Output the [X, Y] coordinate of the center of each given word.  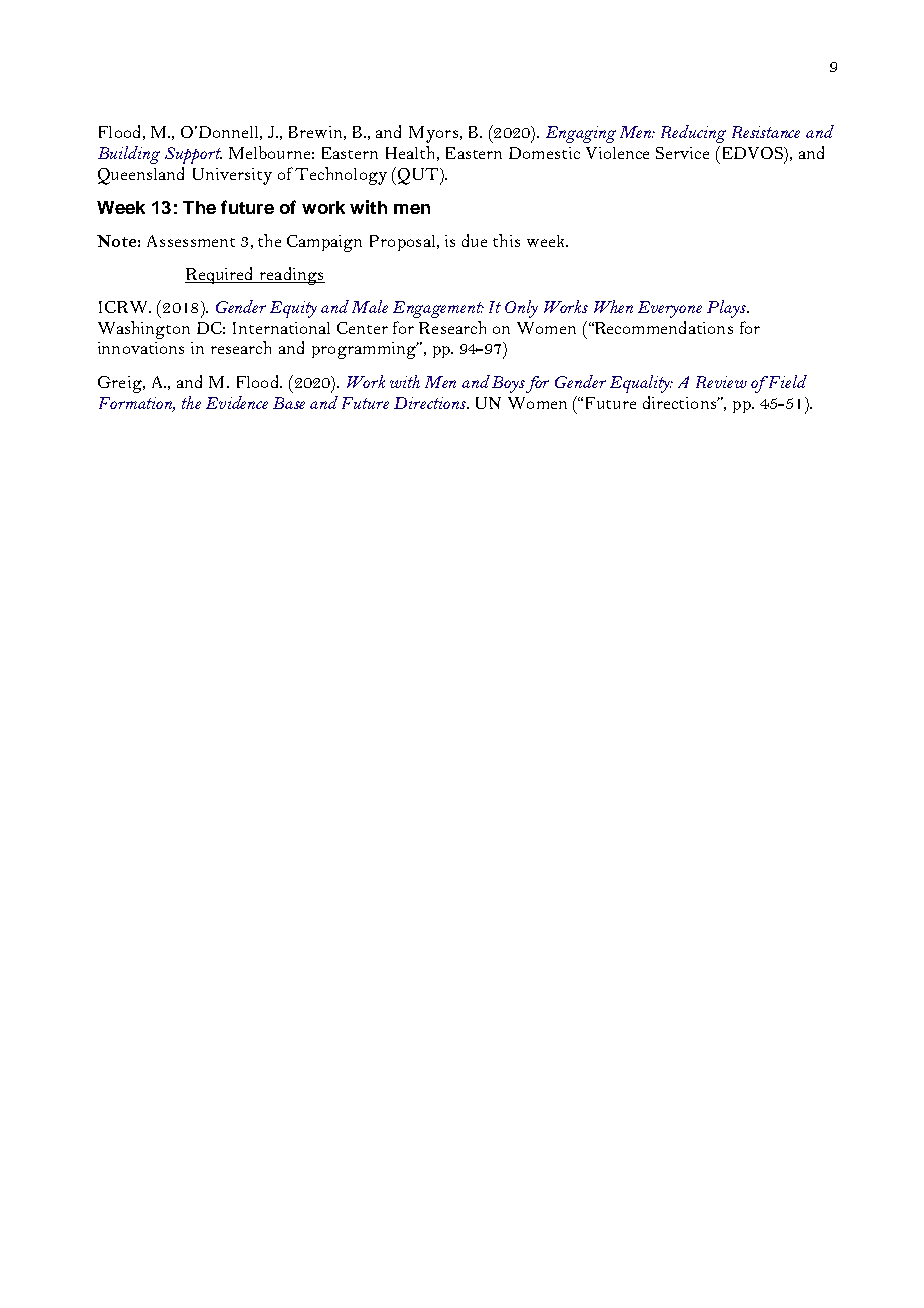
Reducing [693, 134]
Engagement [438, 309]
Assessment [191, 241]
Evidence [237, 402]
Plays [727, 309]
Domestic [544, 153]
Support [193, 155]
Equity [293, 309]
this [506, 240]
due [474, 240]
